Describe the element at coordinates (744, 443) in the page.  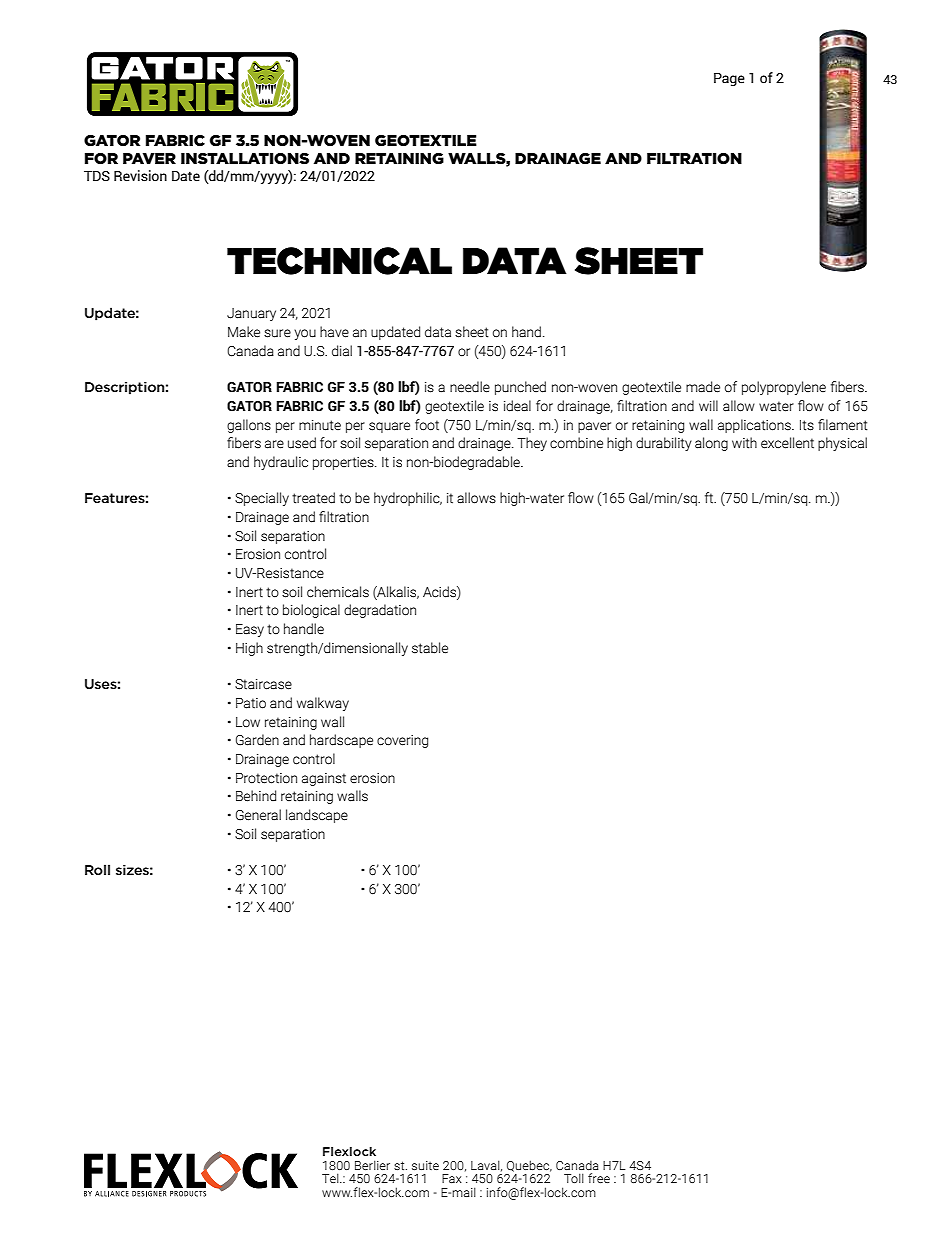
I see `with` at that location.
